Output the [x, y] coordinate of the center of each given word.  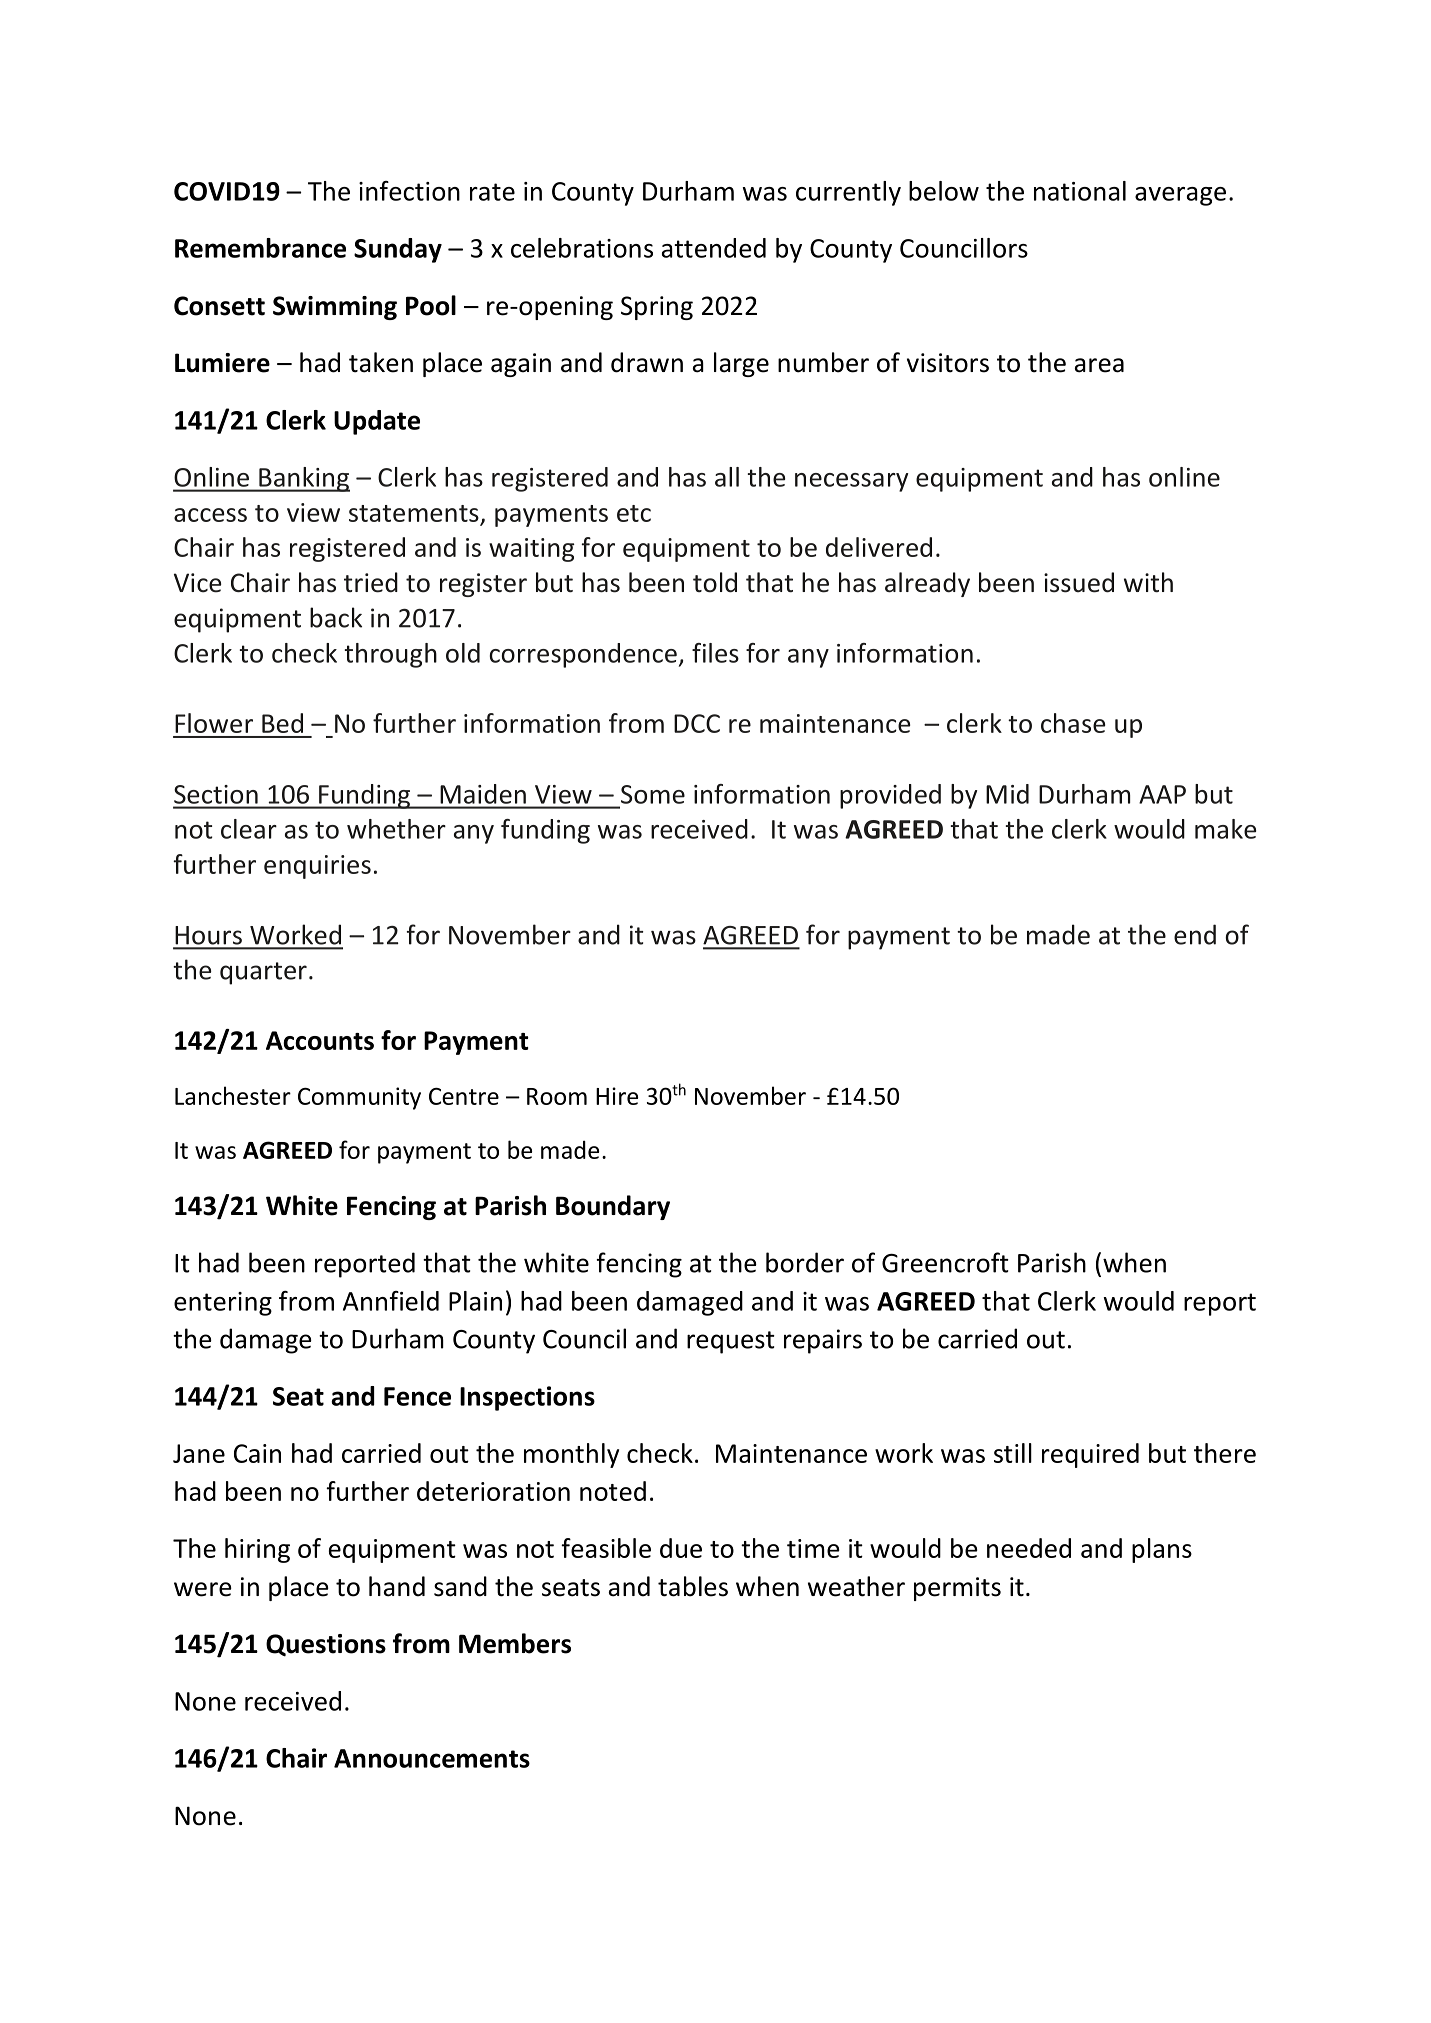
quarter [263, 973]
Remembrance [260, 248]
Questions [326, 1645]
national [1080, 191]
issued [1079, 582]
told [715, 582]
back [336, 617]
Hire [617, 1096]
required [1090, 1455]
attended [714, 248]
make [1225, 829]
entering [223, 1304]
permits [957, 1589]
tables [693, 1586]
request [731, 1342]
